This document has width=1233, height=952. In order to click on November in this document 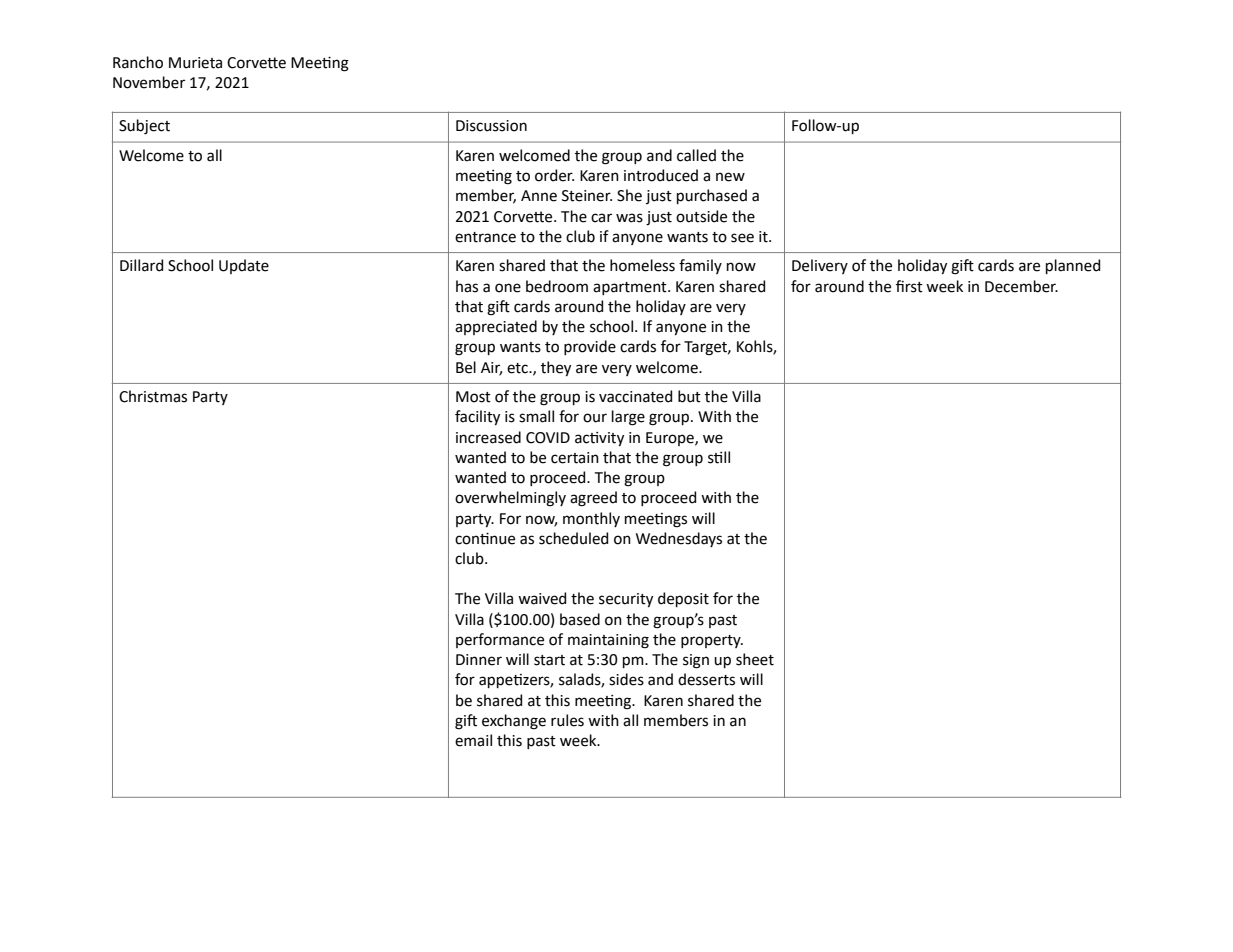, I will do `click(149, 82)`.
